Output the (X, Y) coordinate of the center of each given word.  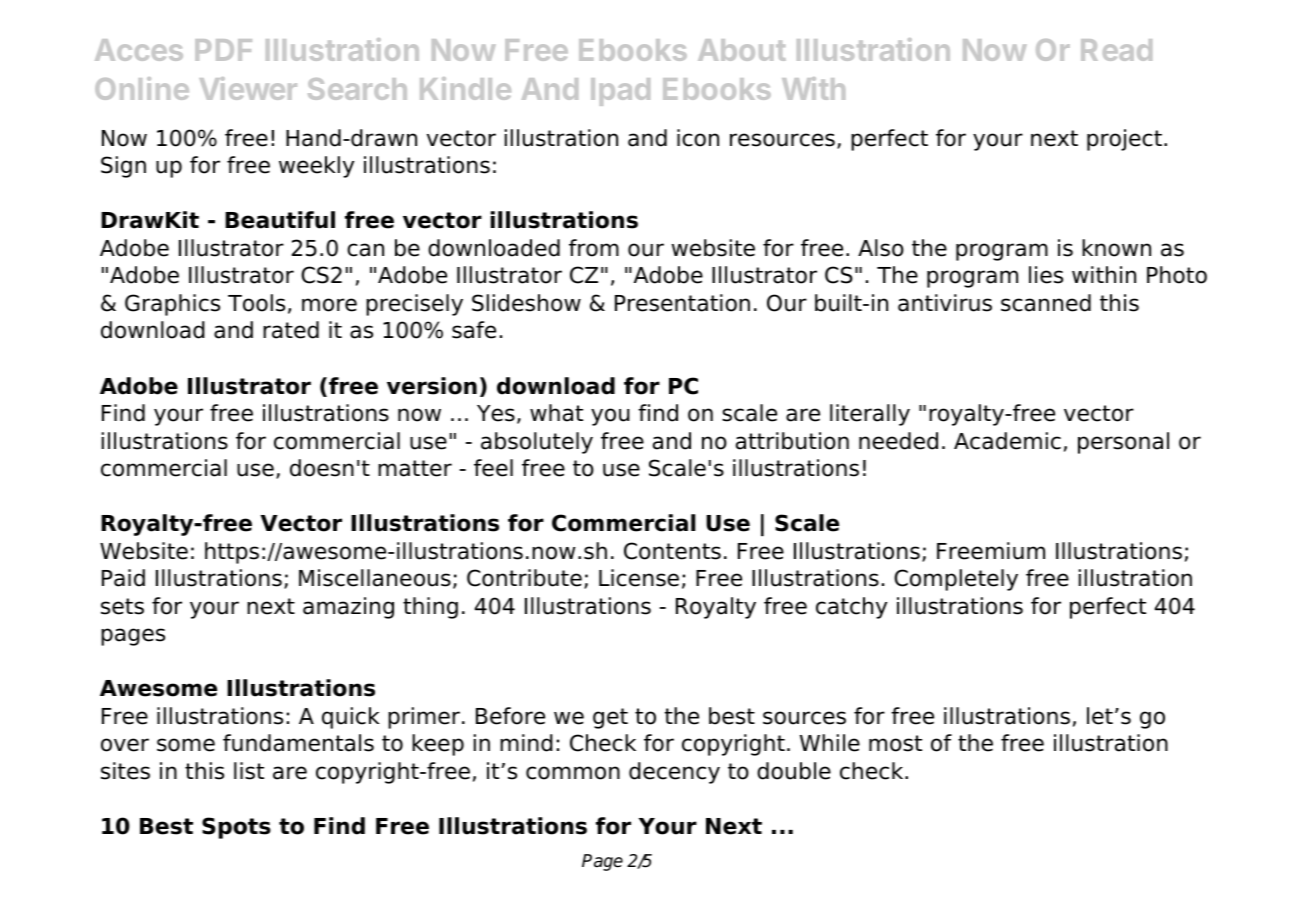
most (895, 743)
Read (1116, 50)
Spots (236, 828)
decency (674, 773)
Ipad (620, 92)
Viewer (248, 88)
